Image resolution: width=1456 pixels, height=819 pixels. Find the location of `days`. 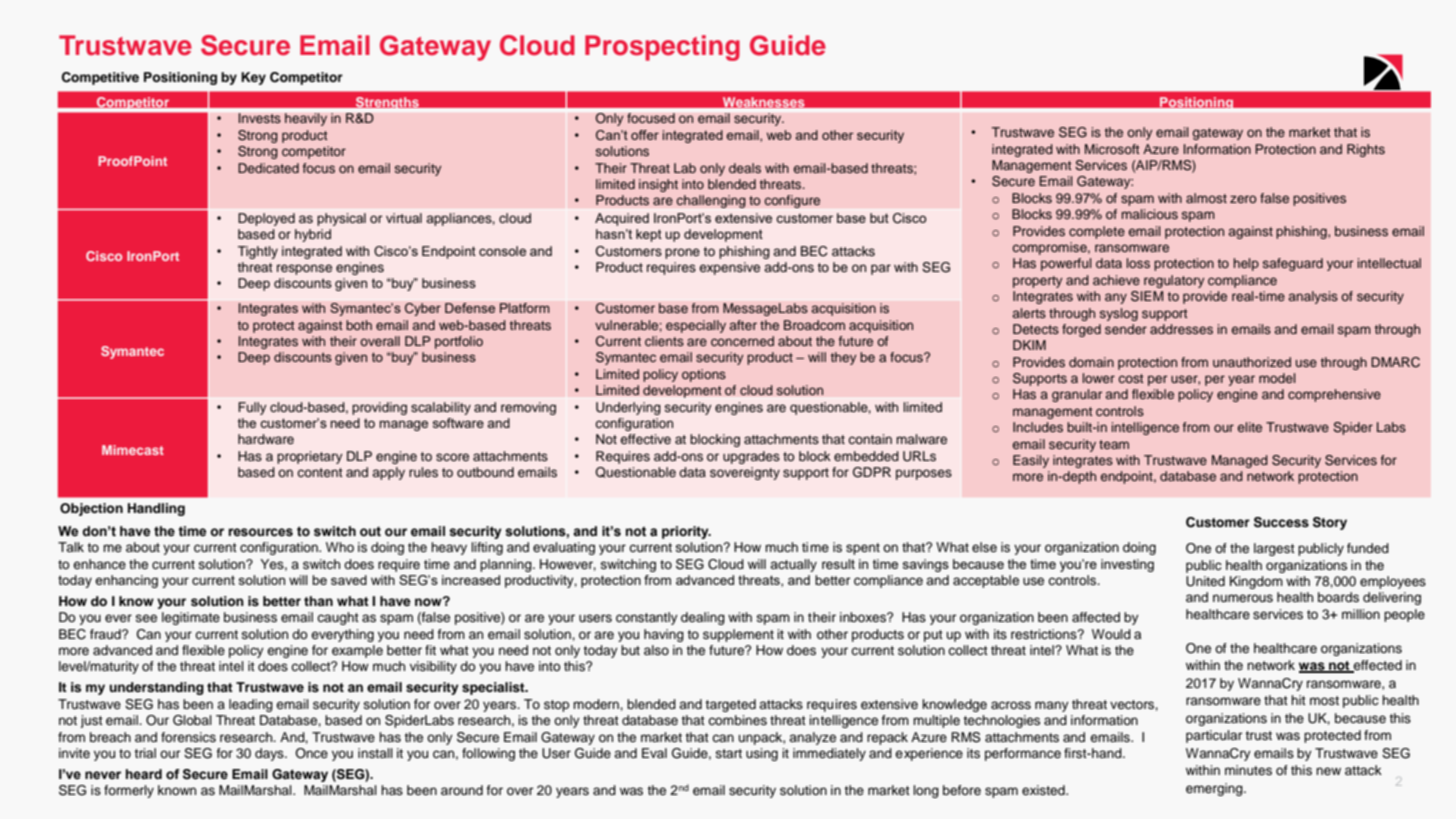

days is located at coordinates (270, 754).
